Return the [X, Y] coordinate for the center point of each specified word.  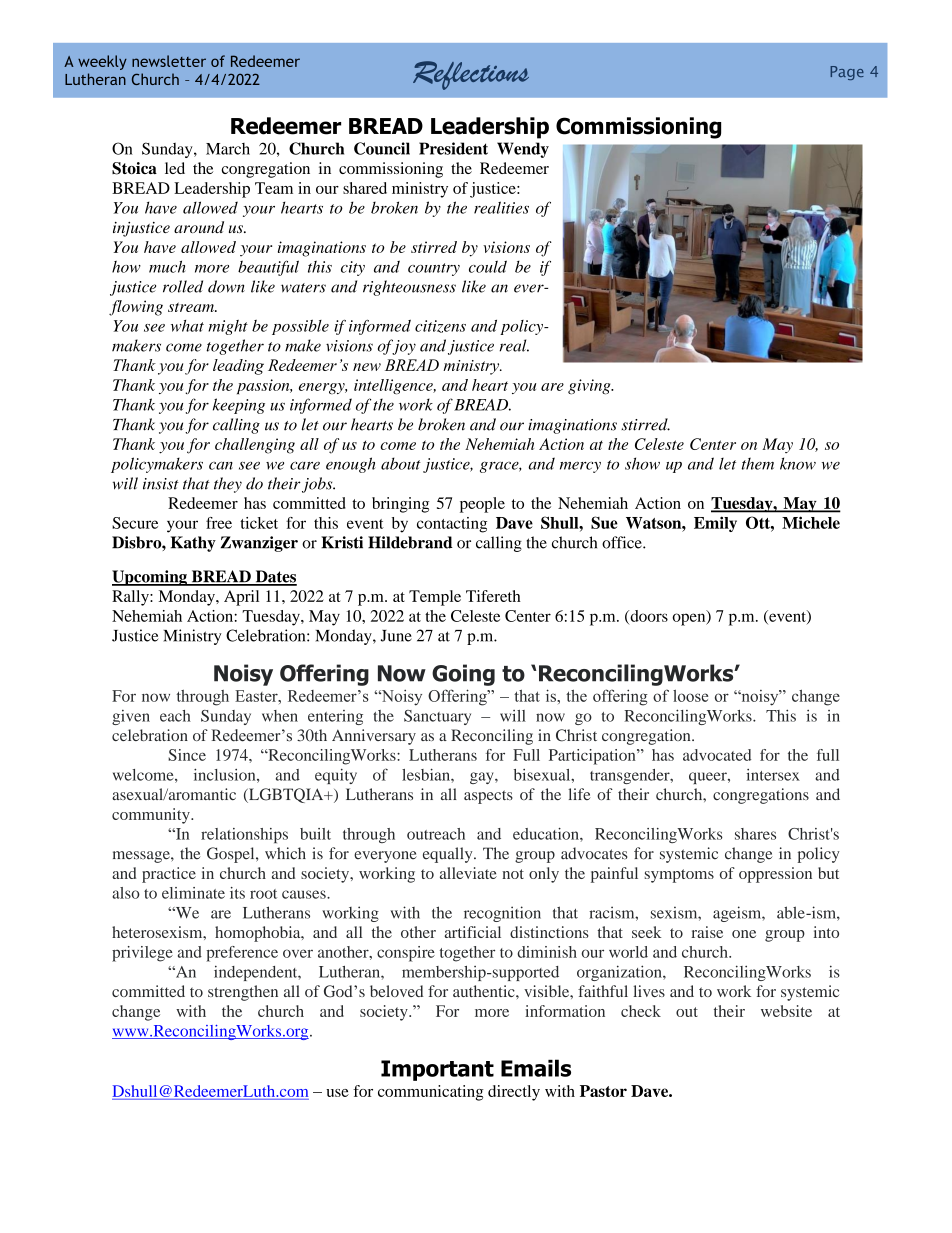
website [786, 1011]
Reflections [471, 75]
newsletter [169, 61]
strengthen [243, 993]
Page [847, 73]
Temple [435, 598]
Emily [715, 524]
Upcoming [150, 578]
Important [437, 1070]
